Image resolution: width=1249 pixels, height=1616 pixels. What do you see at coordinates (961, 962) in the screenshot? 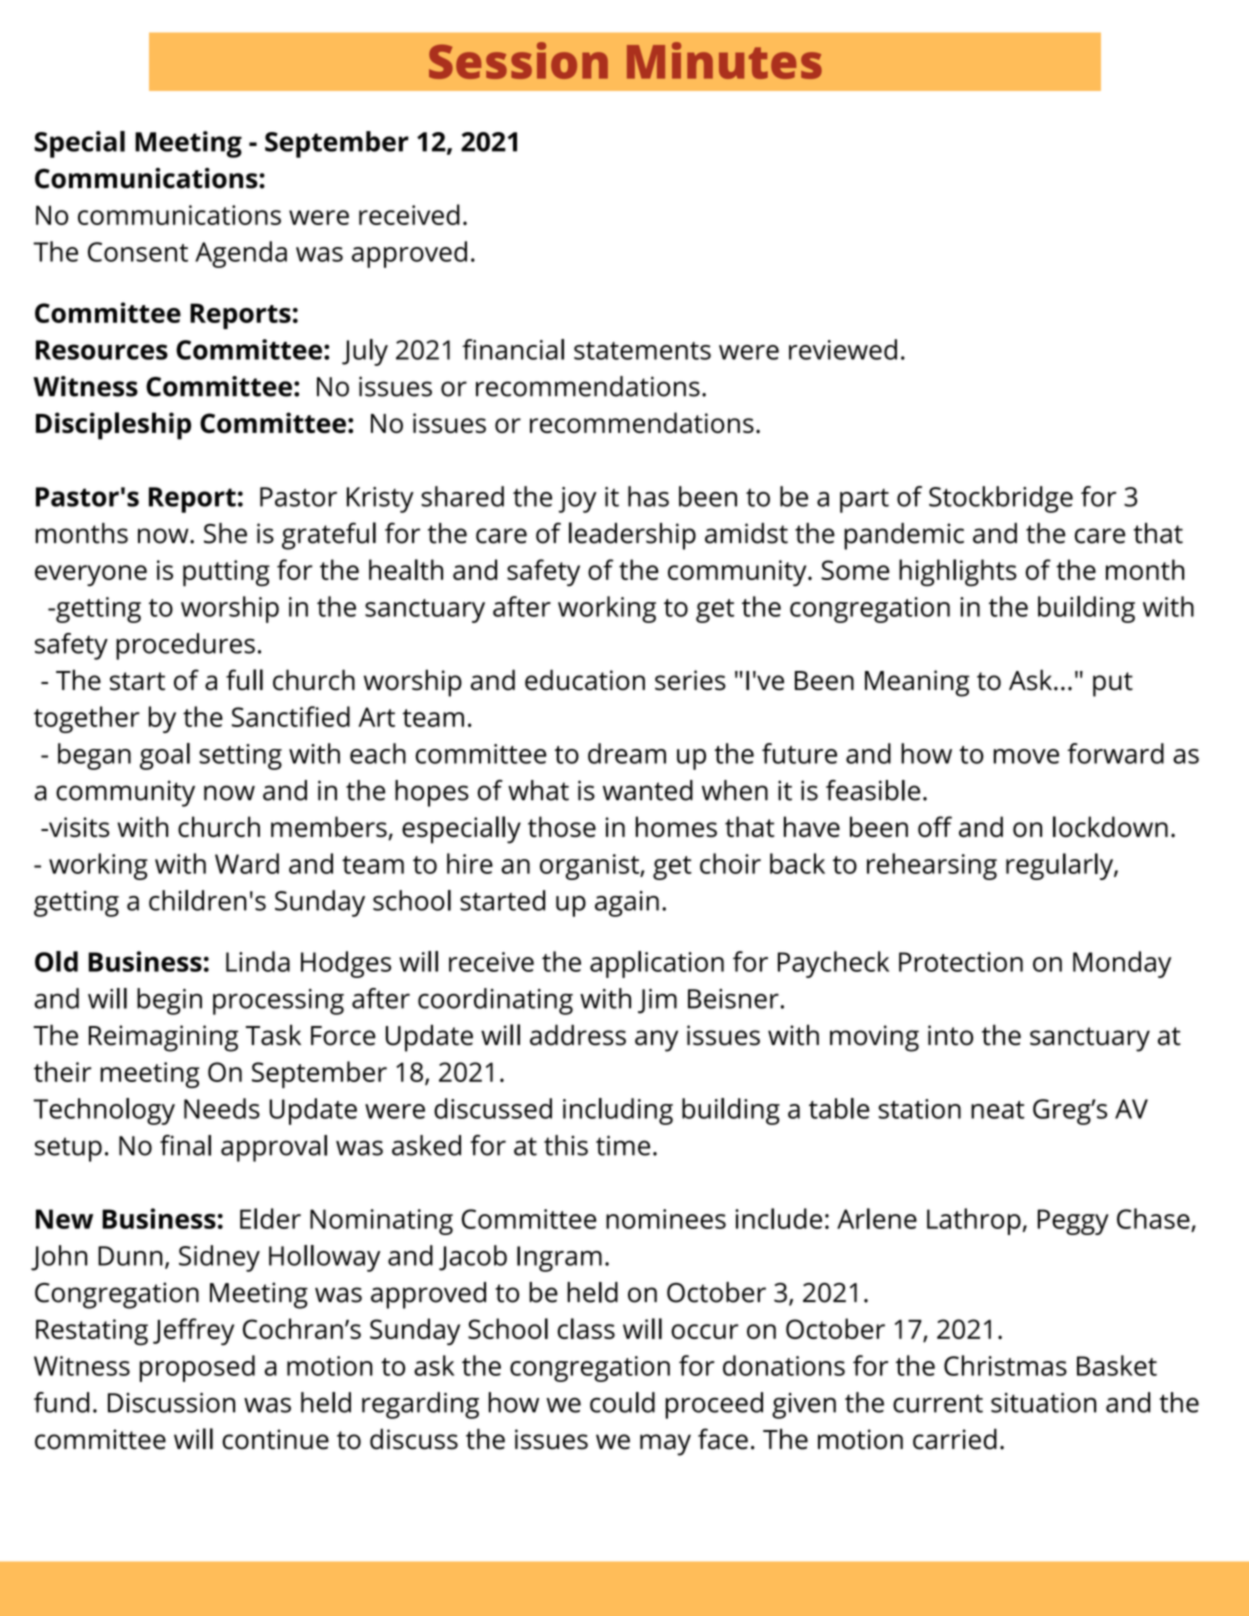
I see `Protection` at bounding box center [961, 962].
